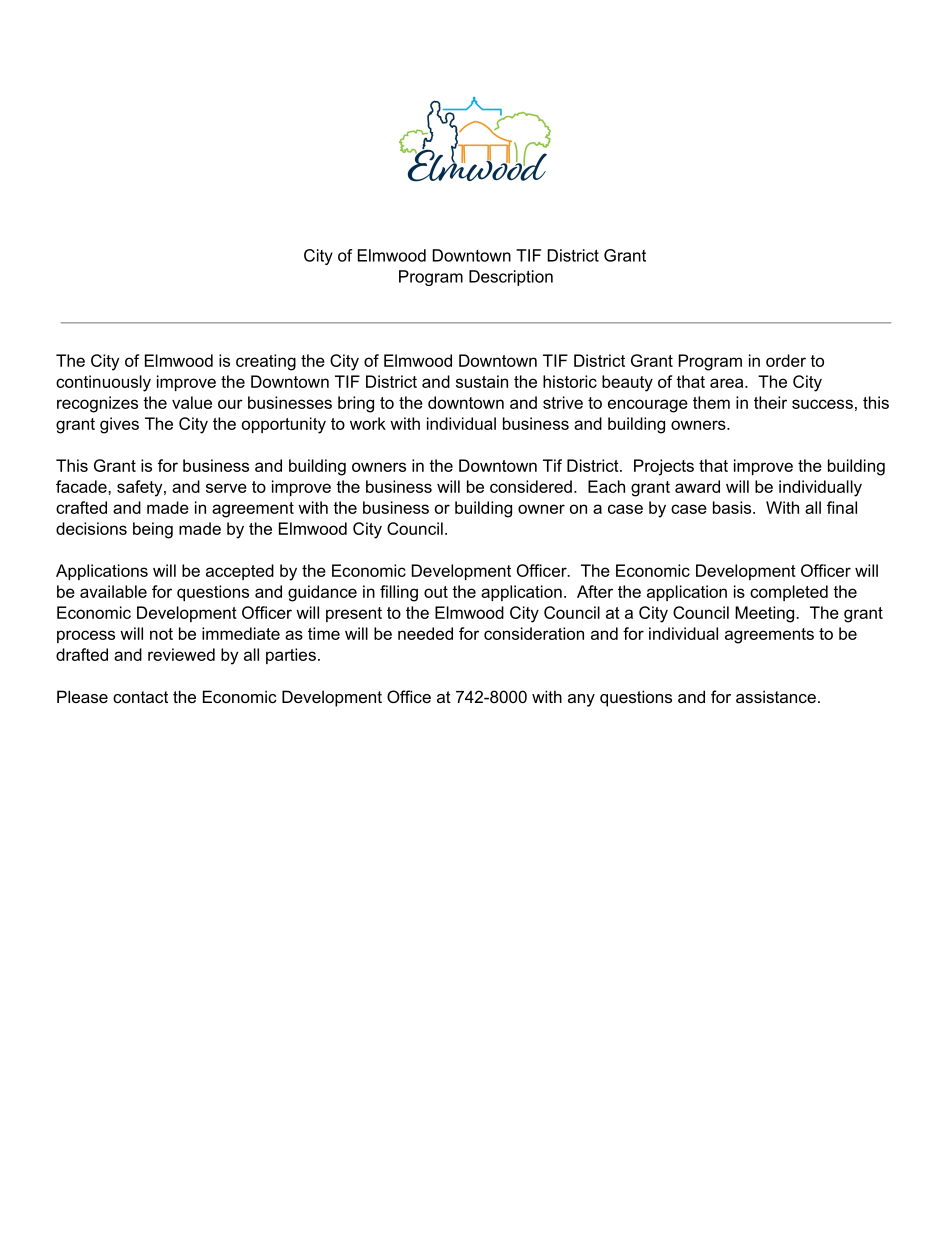 The width and height of the screenshot is (952, 1233). I want to click on Description, so click(511, 278).
